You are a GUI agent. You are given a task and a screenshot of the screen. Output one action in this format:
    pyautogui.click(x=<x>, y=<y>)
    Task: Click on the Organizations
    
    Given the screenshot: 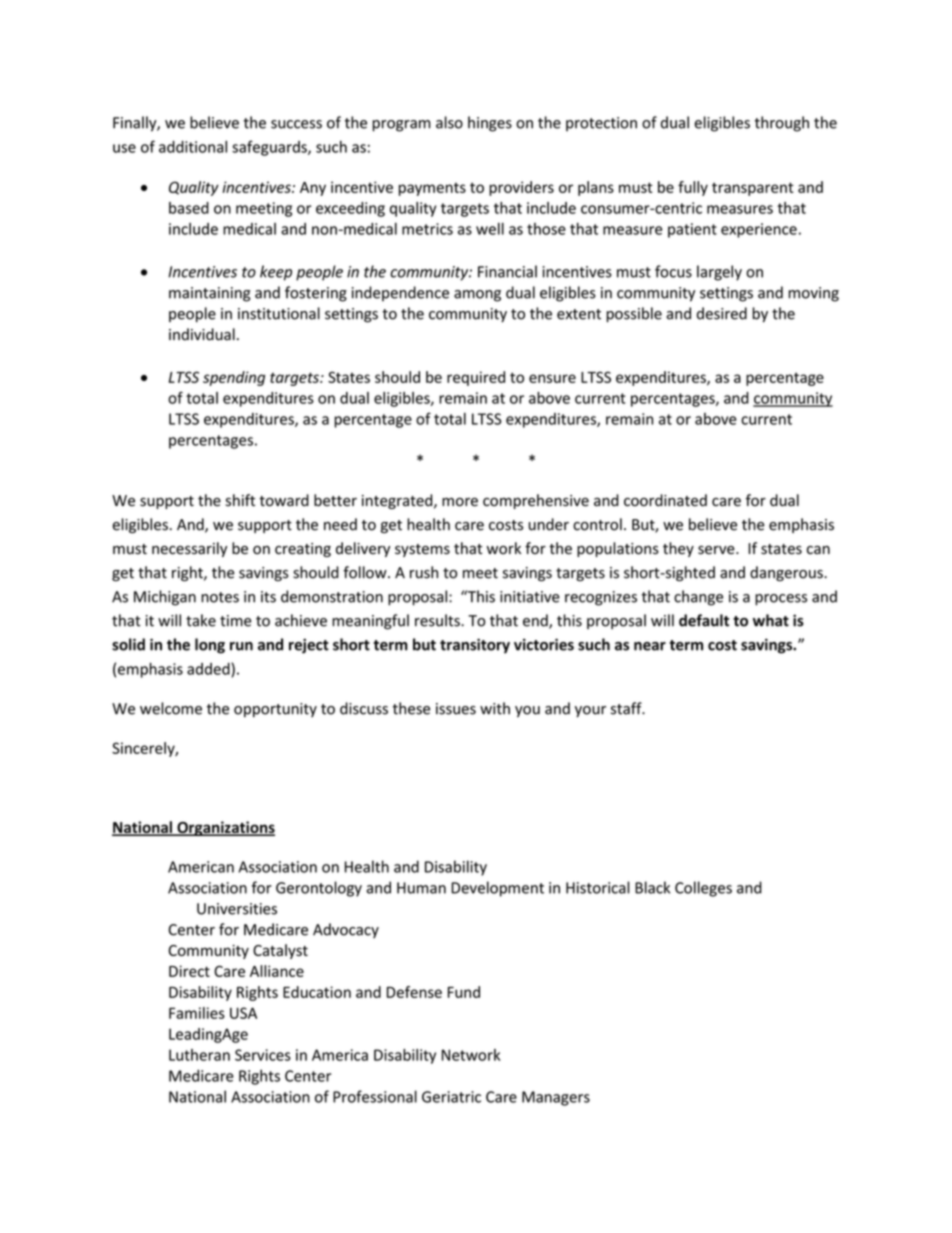 What is the action you would take?
    pyautogui.click(x=225, y=828)
